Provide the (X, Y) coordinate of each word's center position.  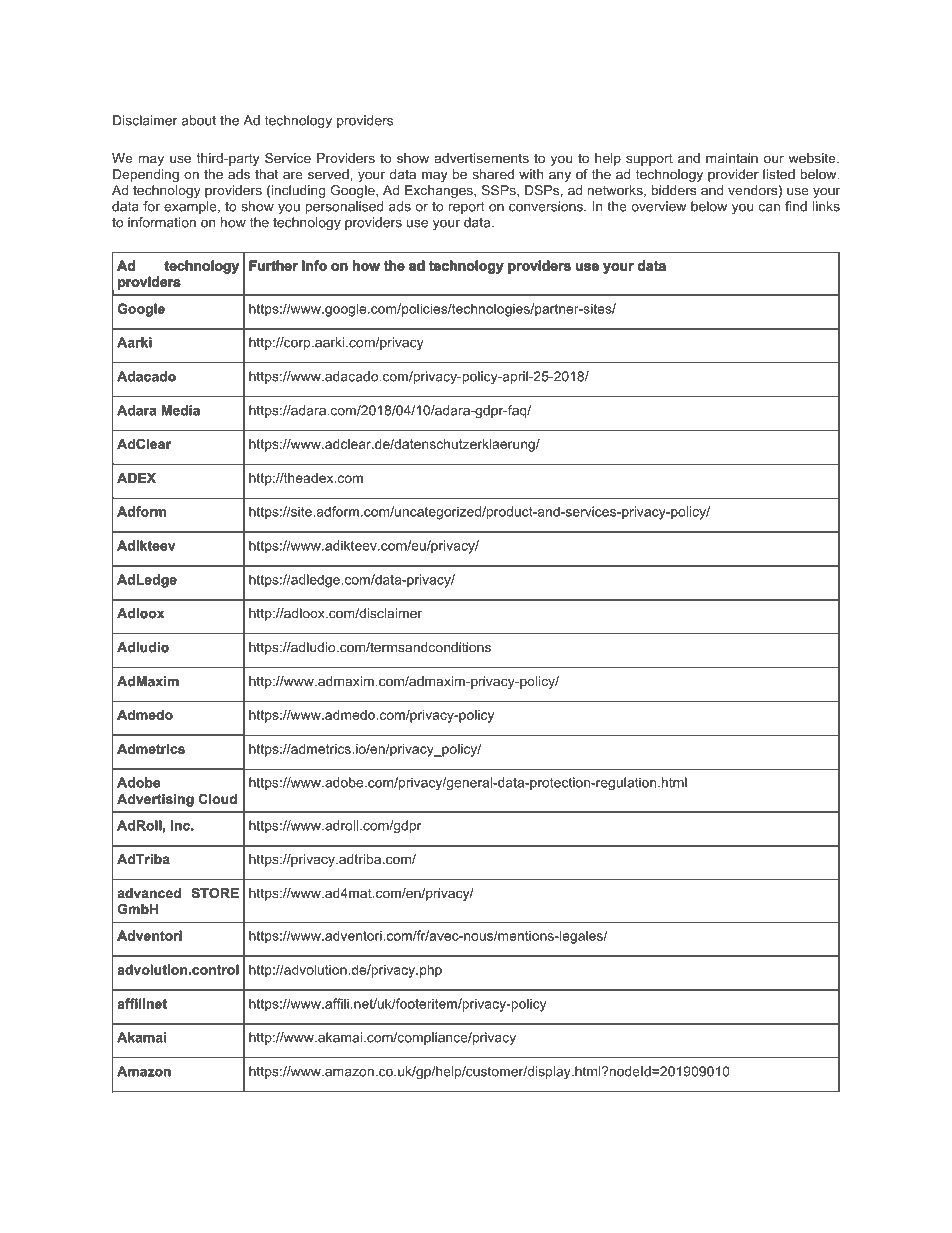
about (198, 120)
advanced (149, 893)
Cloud (218, 799)
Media (181, 410)
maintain (732, 158)
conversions (547, 206)
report (467, 208)
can (769, 208)
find (796, 206)
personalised (344, 207)
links (826, 206)
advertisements (482, 158)
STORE (215, 893)
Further (273, 265)
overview (658, 206)
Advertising (155, 800)
